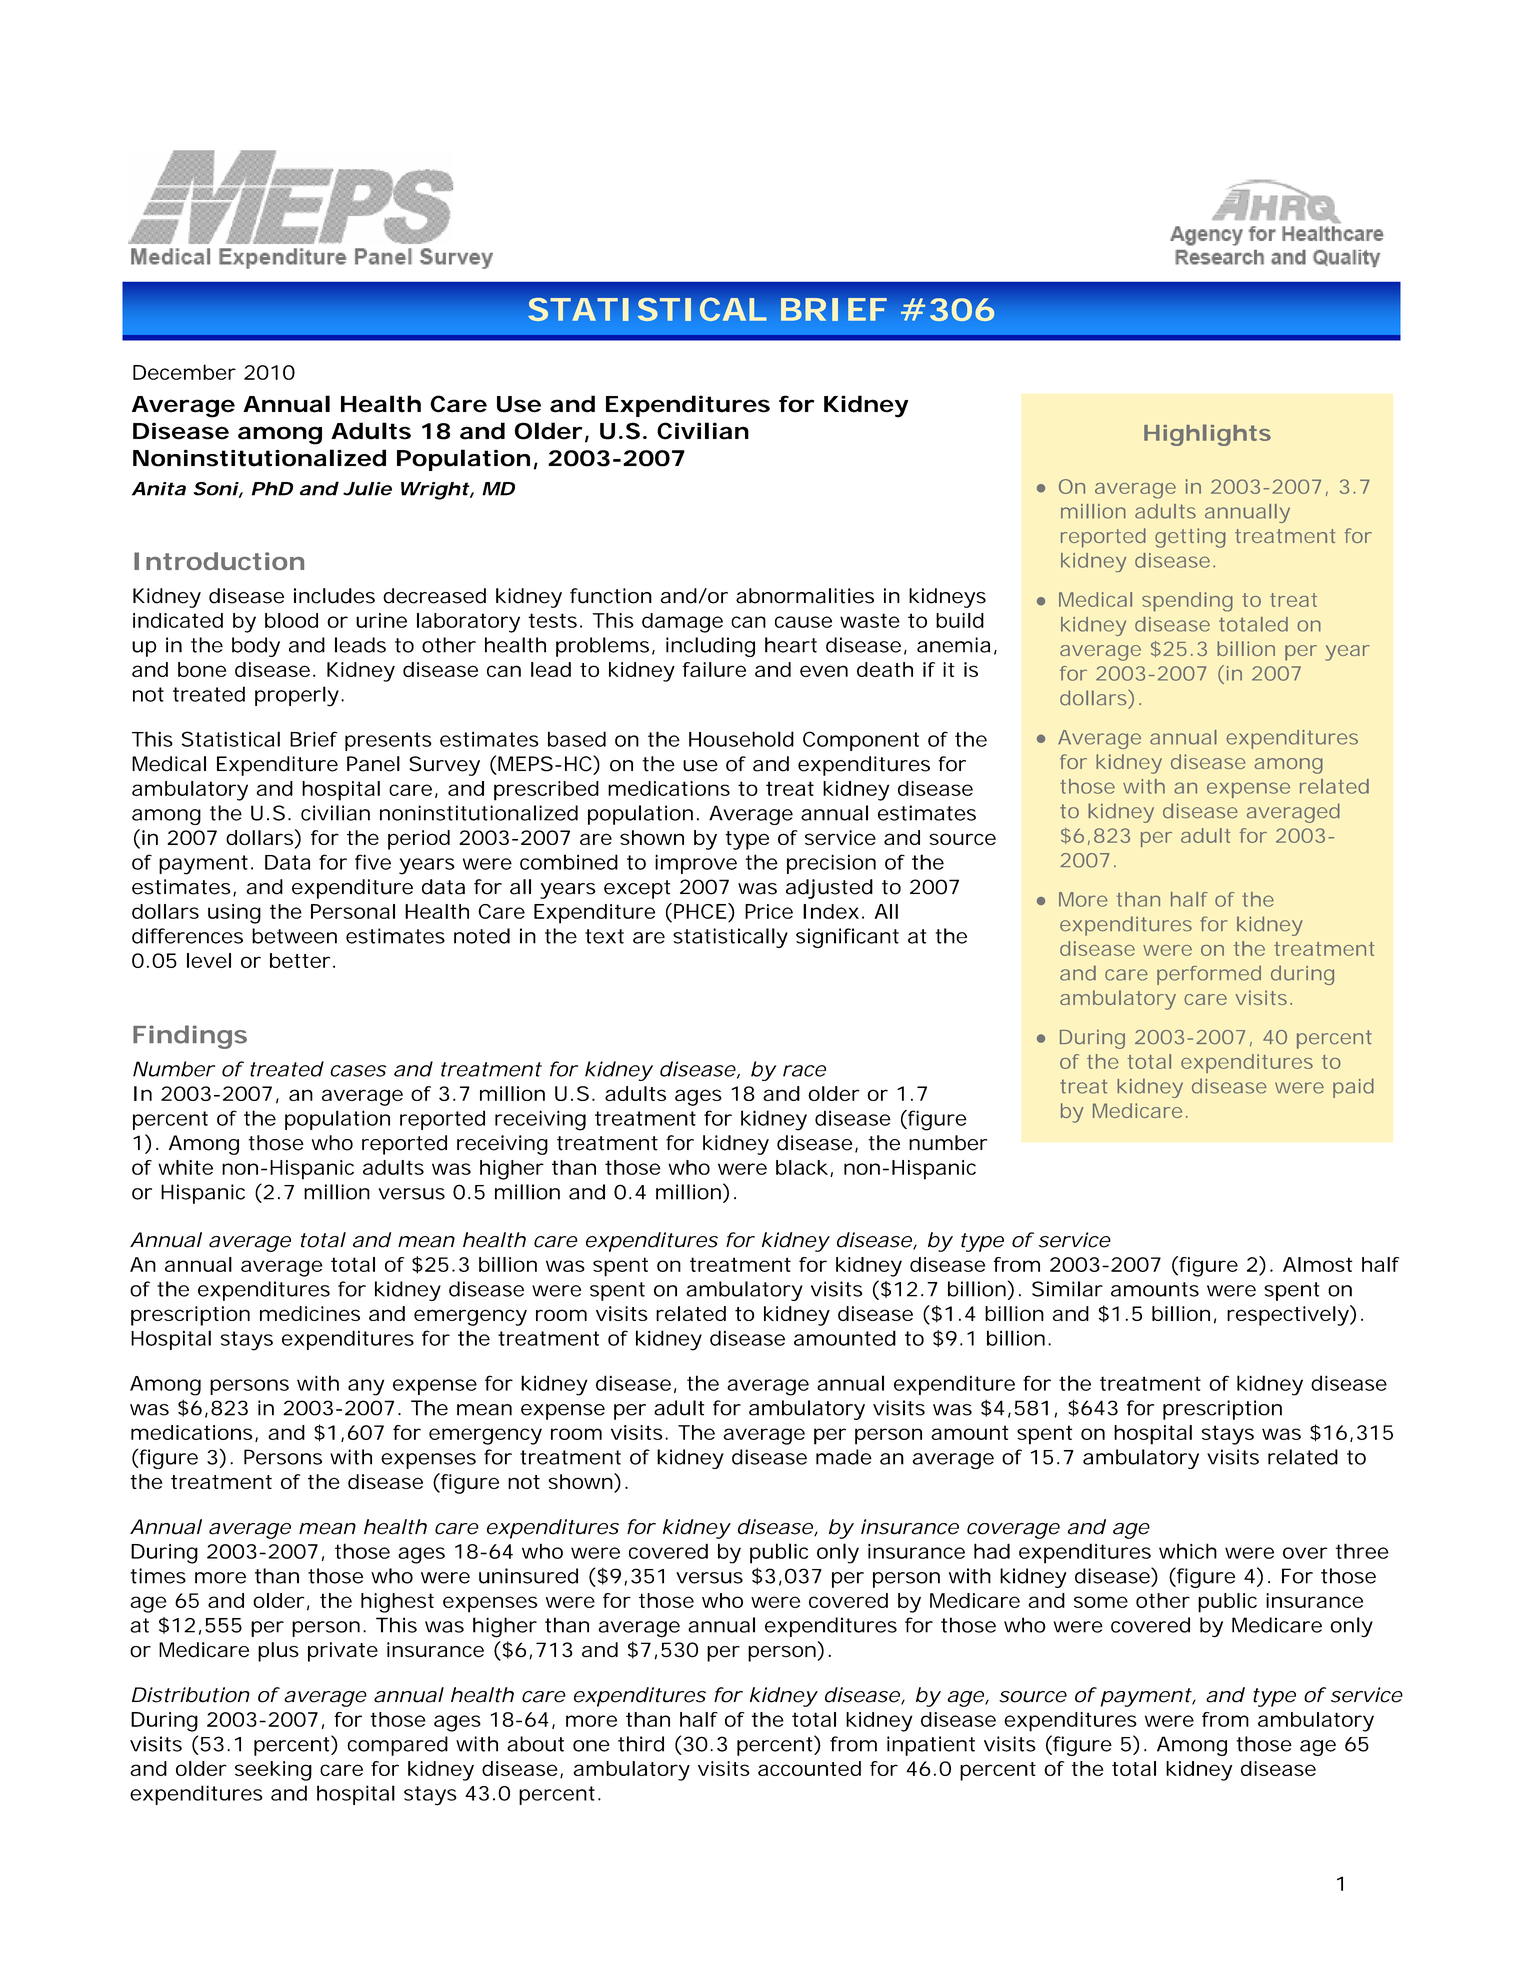 This screenshot has height=1971, width=1523. I want to click on white, so click(185, 1167).
